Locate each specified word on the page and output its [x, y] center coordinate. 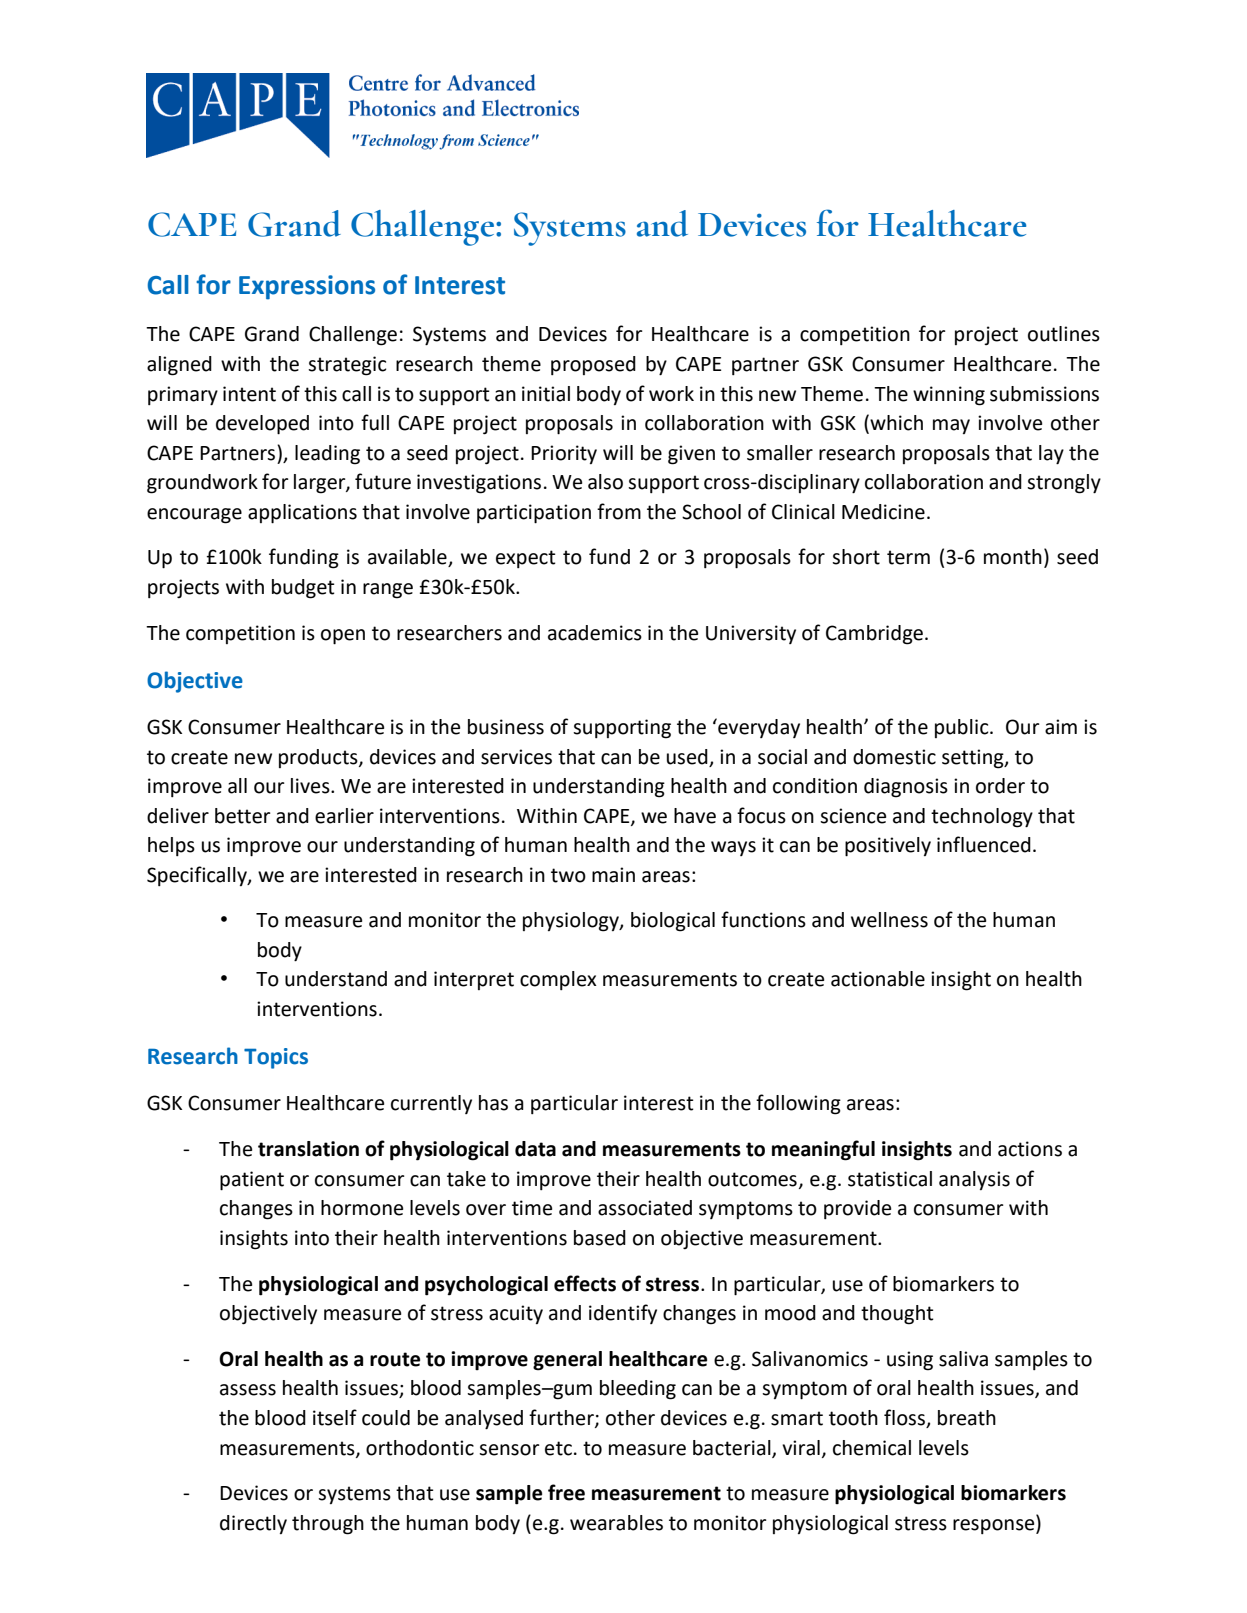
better [243, 816]
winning [949, 396]
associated [645, 1208]
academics [595, 633]
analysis [974, 1180]
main [613, 875]
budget [303, 589]
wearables [616, 1523]
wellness [889, 920]
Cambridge [876, 635]
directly [253, 1524]
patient [252, 1181]
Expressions [307, 287]
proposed [593, 365]
